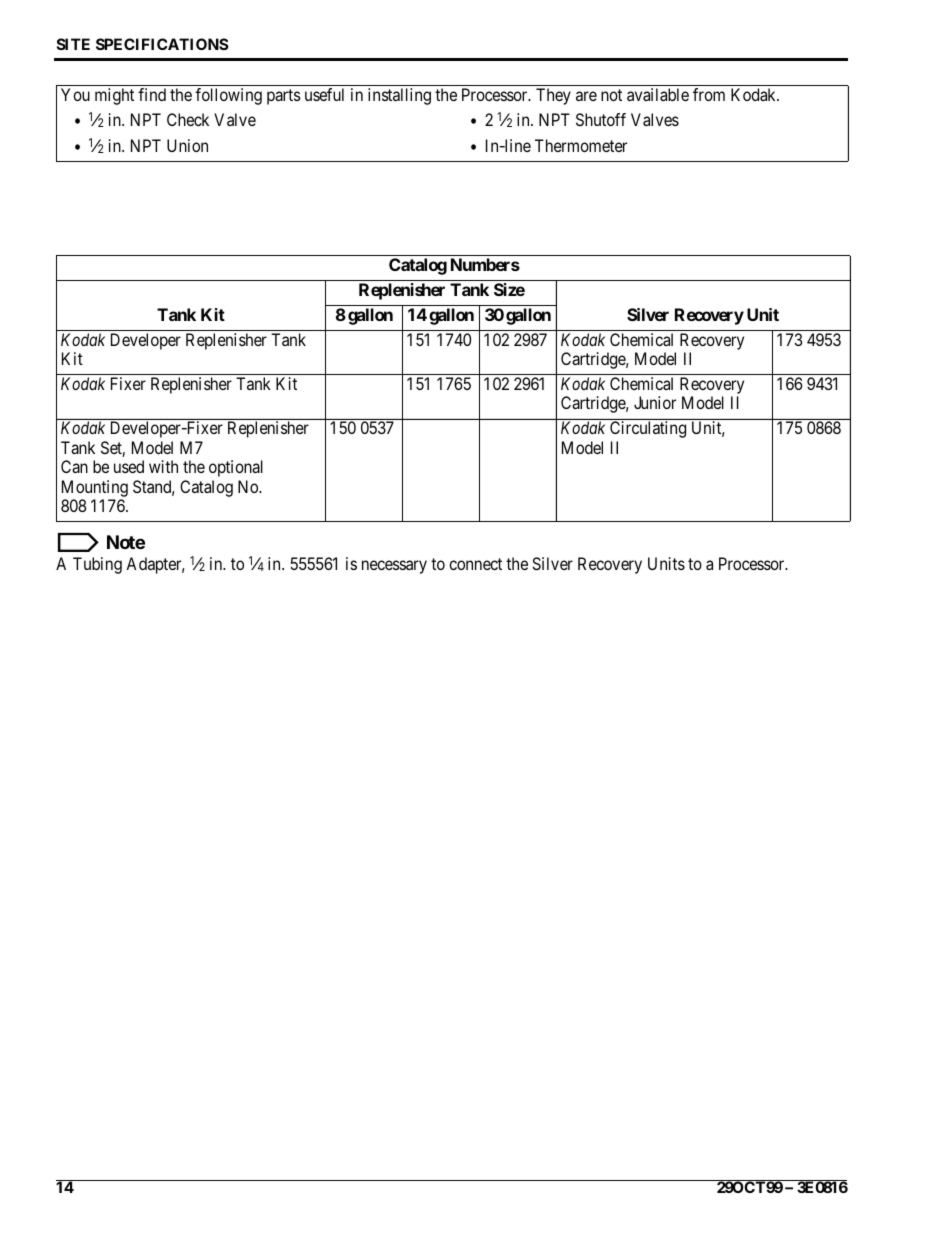  I want to click on necessary, so click(394, 567).
